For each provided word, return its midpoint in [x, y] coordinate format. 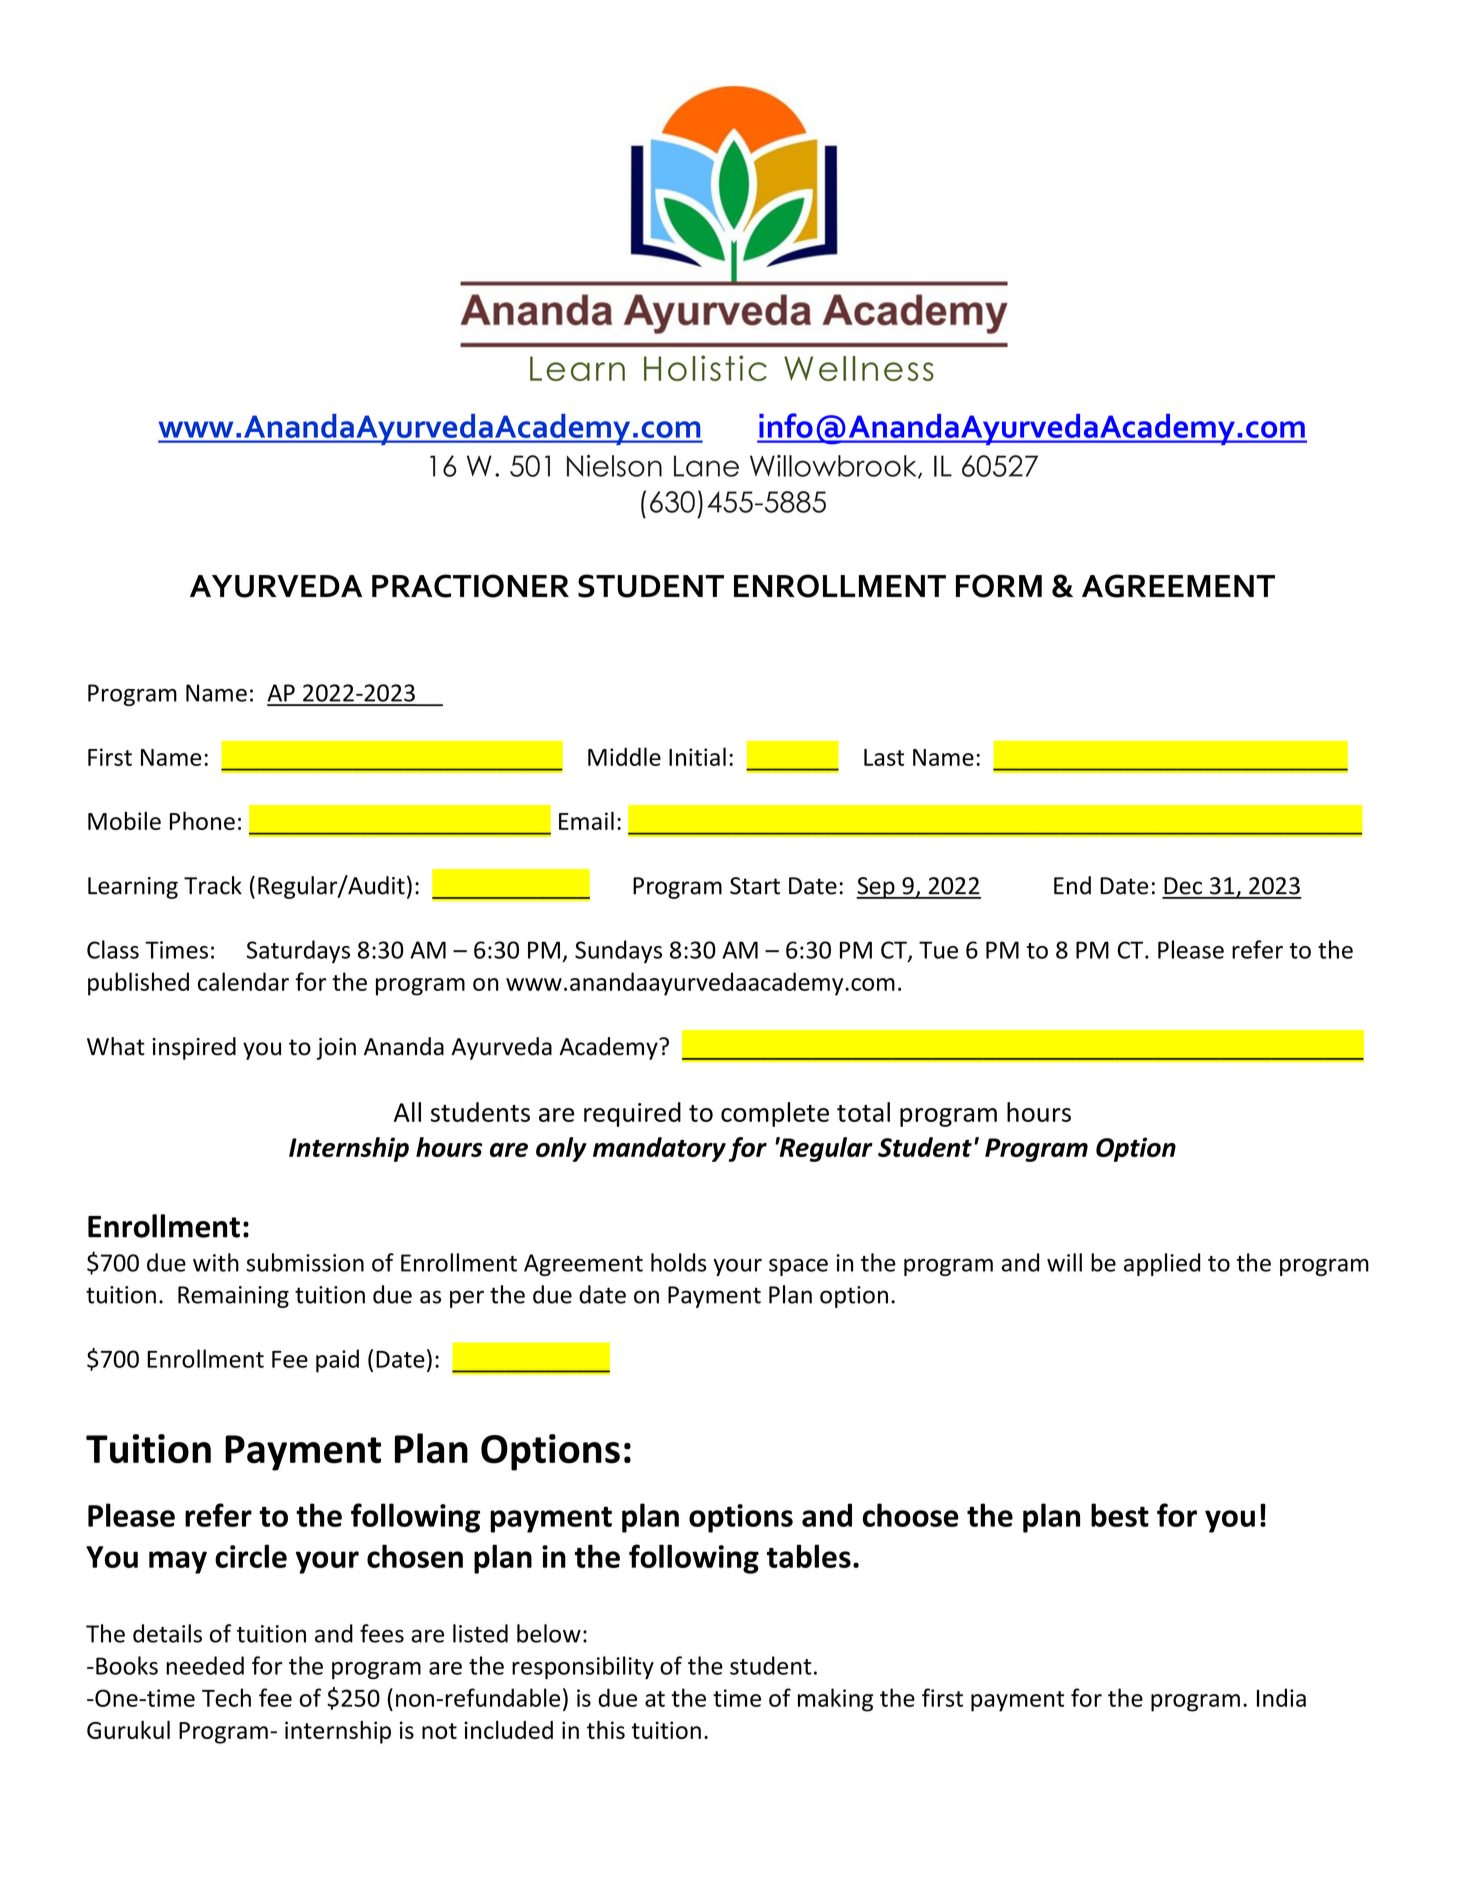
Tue [938, 950]
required [632, 1114]
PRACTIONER [470, 586]
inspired [194, 1048]
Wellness [859, 368]
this [606, 1729]
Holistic [705, 368]
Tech [226, 1697]
